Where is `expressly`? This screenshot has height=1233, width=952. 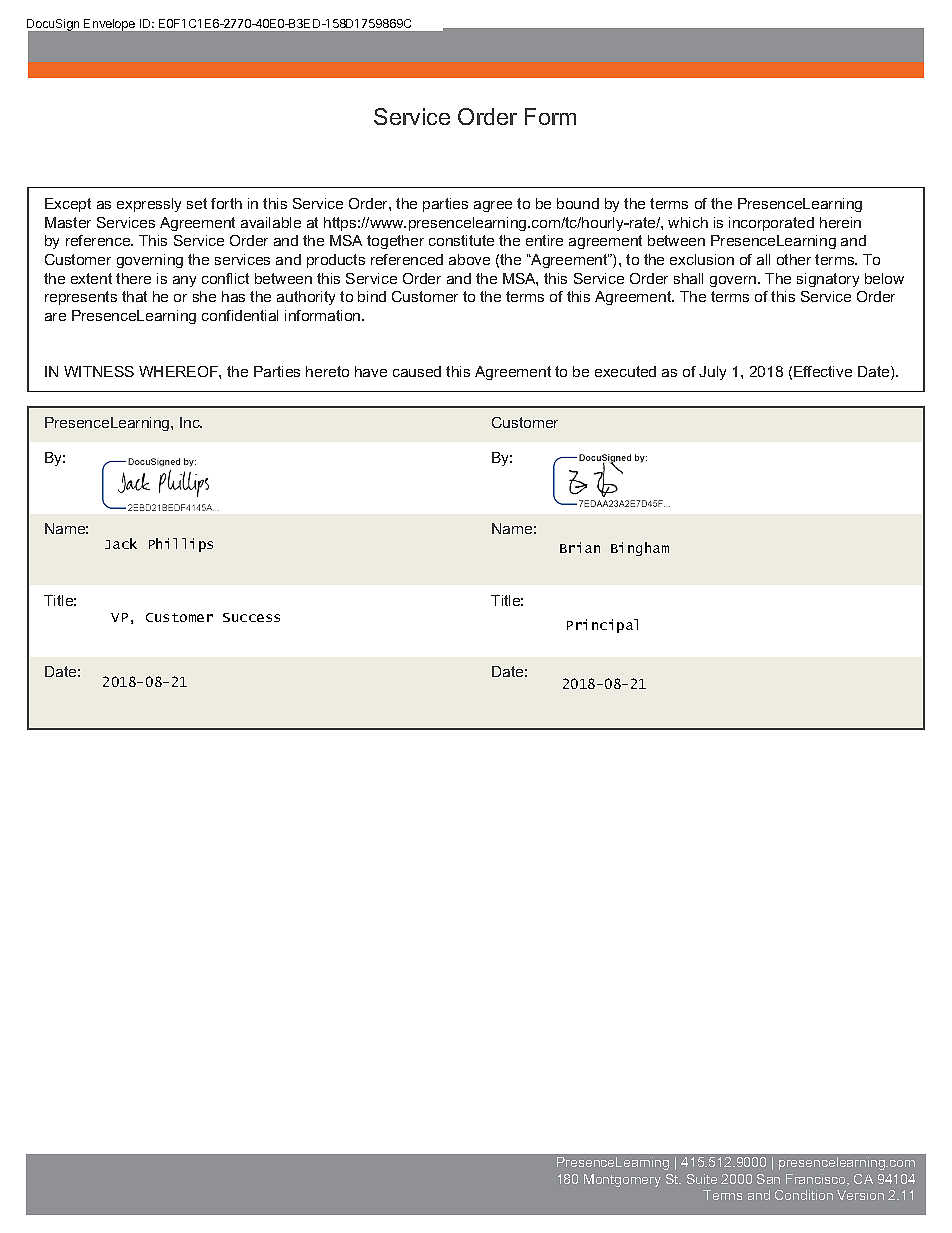
expressly is located at coordinates (149, 205).
